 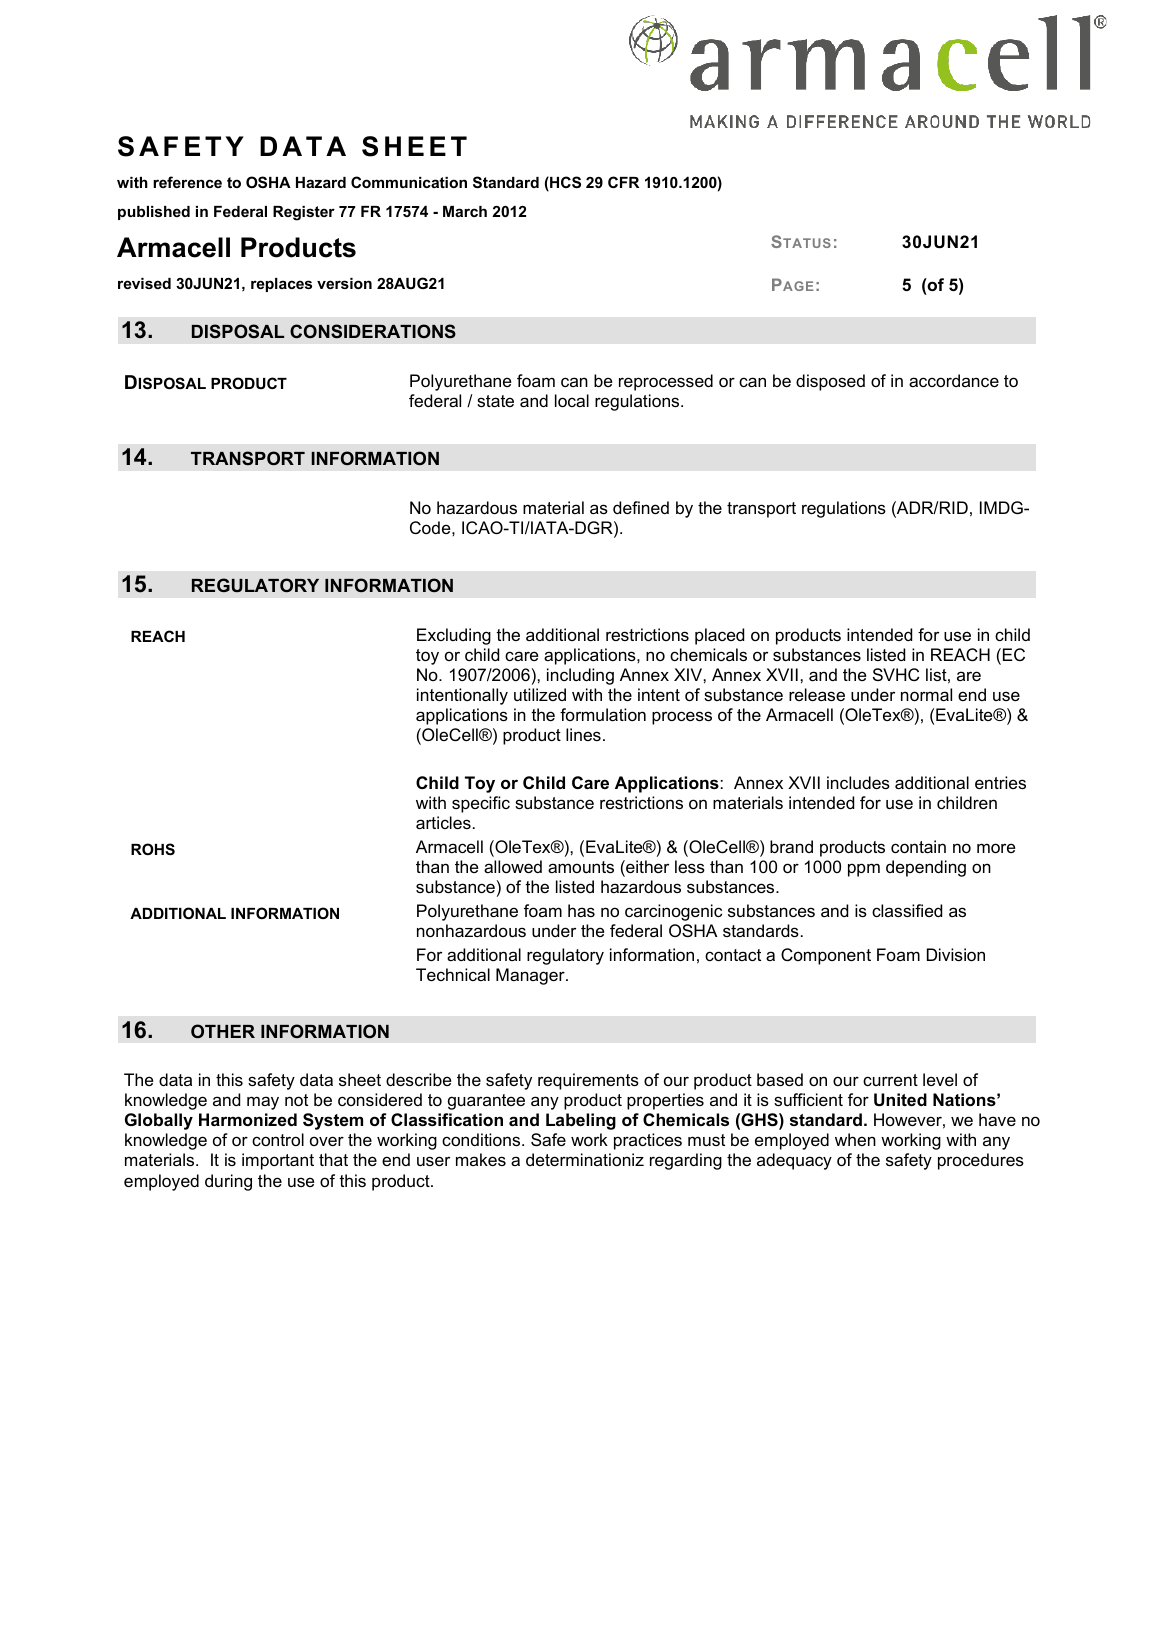 What do you see at coordinates (454, 636) in the screenshot?
I see `Excluding` at bounding box center [454, 636].
